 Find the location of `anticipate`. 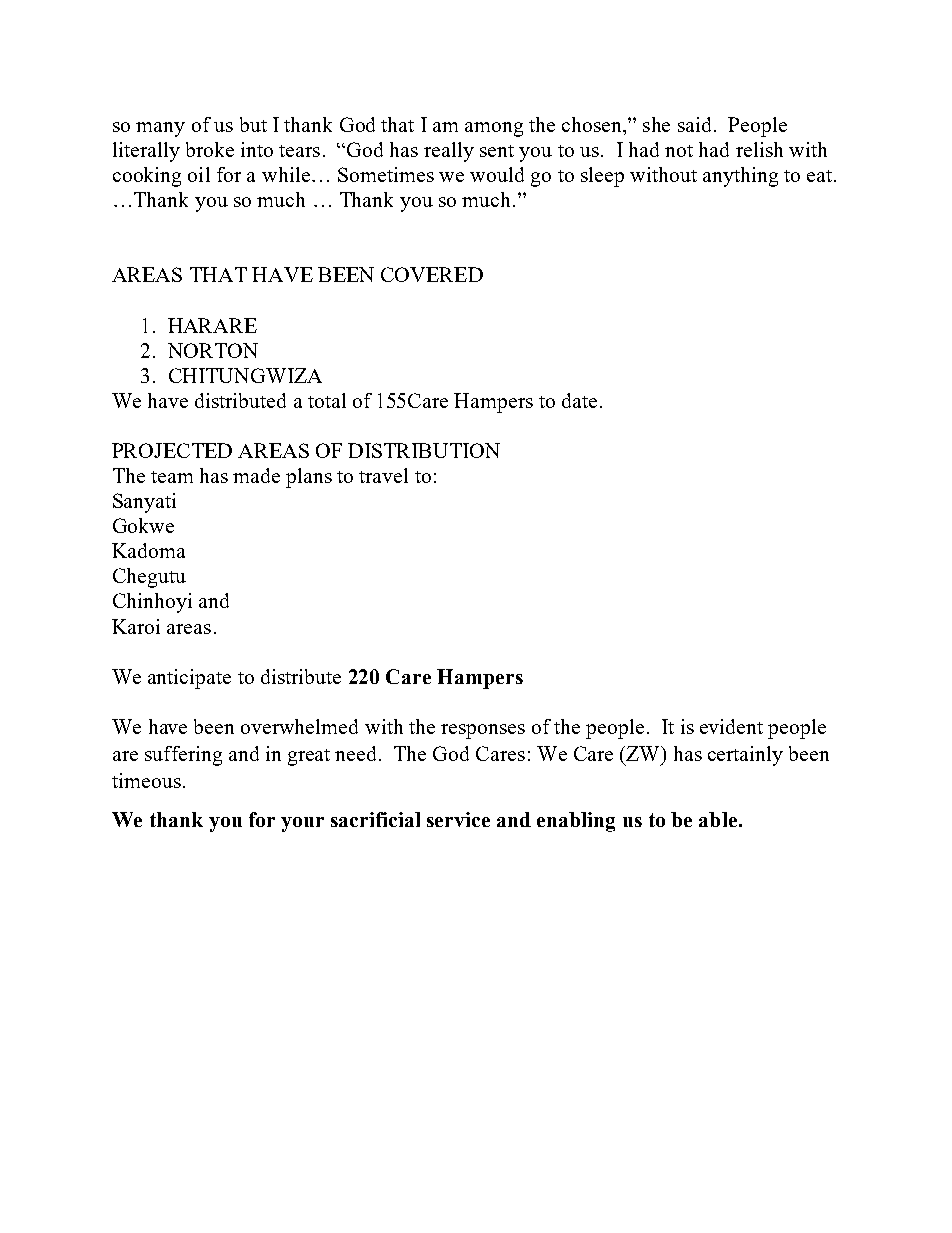

anticipate is located at coordinates (189, 679).
